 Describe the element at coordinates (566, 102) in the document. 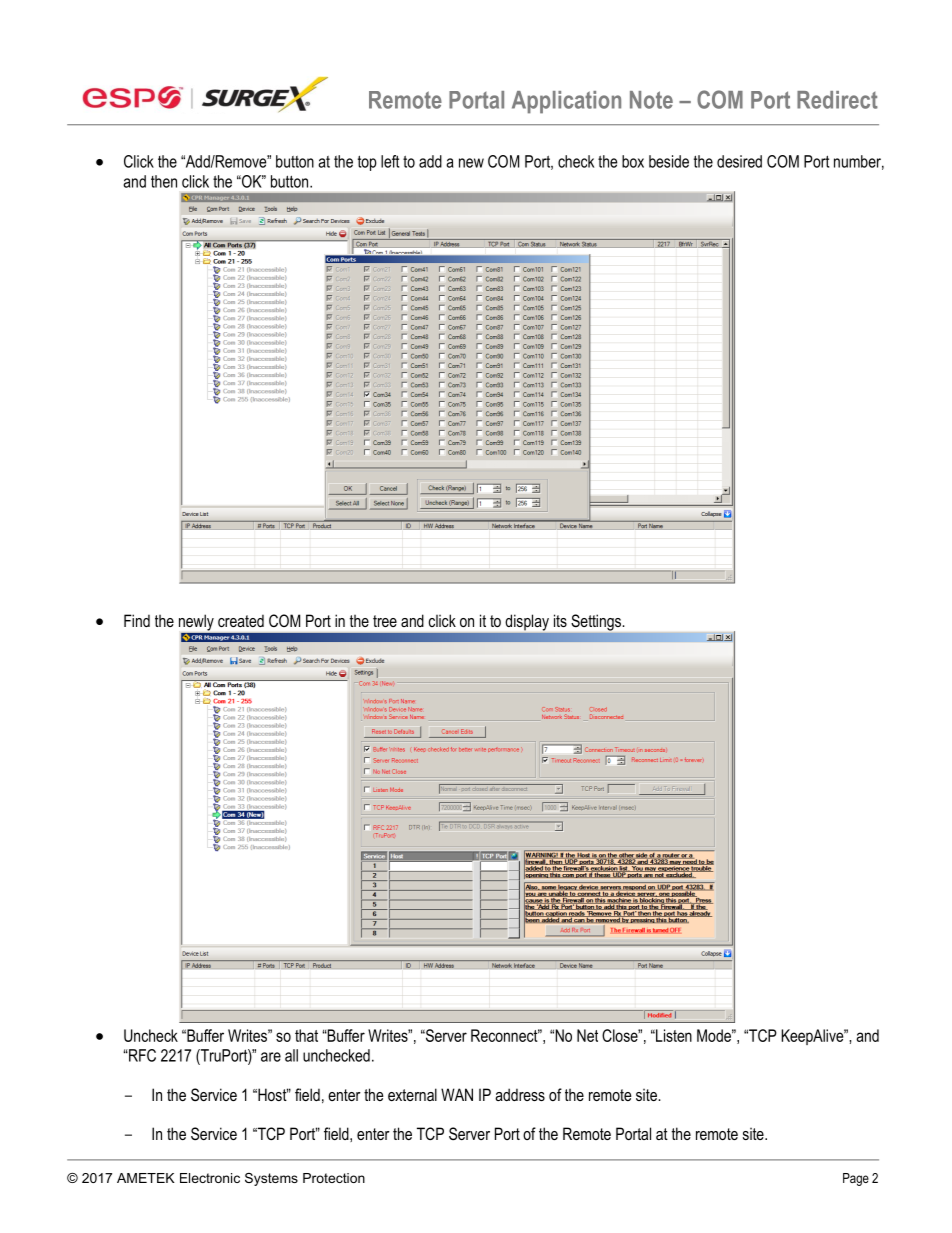

I see `Application` at that location.
